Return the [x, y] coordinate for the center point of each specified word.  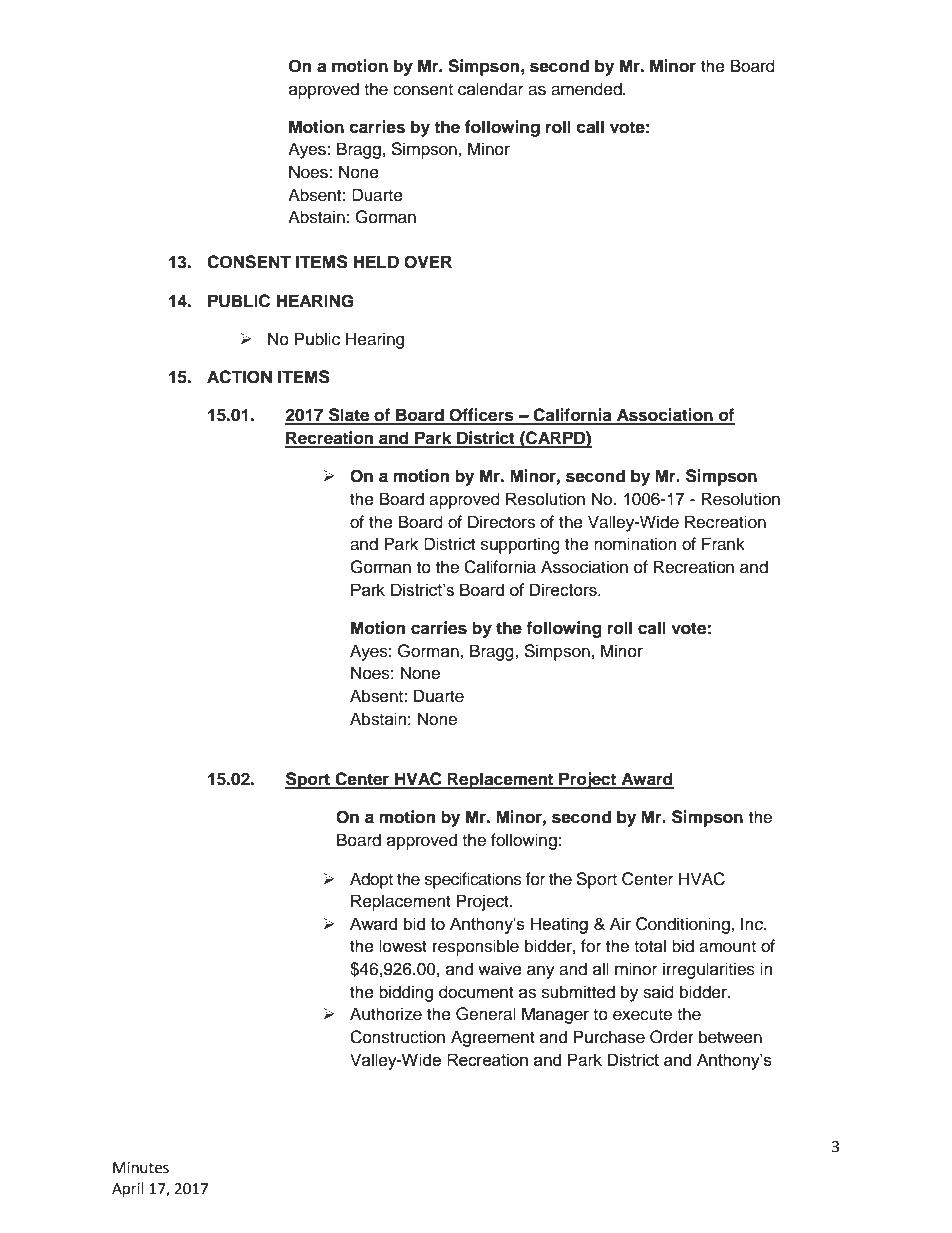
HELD [376, 261]
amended [587, 89]
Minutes [141, 1168]
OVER [428, 262]
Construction [397, 1037]
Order [672, 1037]
